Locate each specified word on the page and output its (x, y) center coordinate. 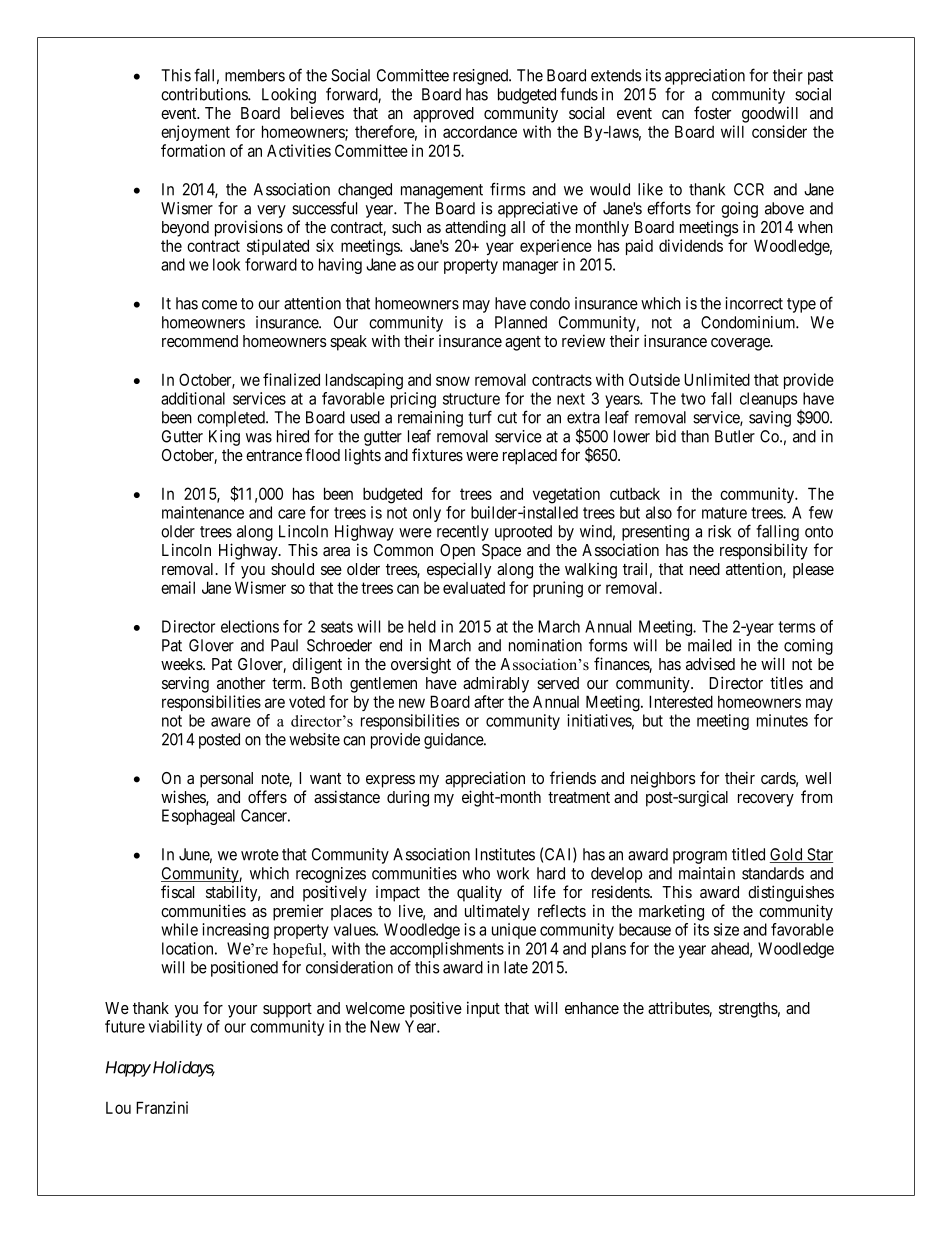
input (483, 1009)
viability (175, 1028)
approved (443, 115)
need (705, 569)
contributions (205, 94)
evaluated (474, 588)
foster (712, 112)
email (178, 587)
